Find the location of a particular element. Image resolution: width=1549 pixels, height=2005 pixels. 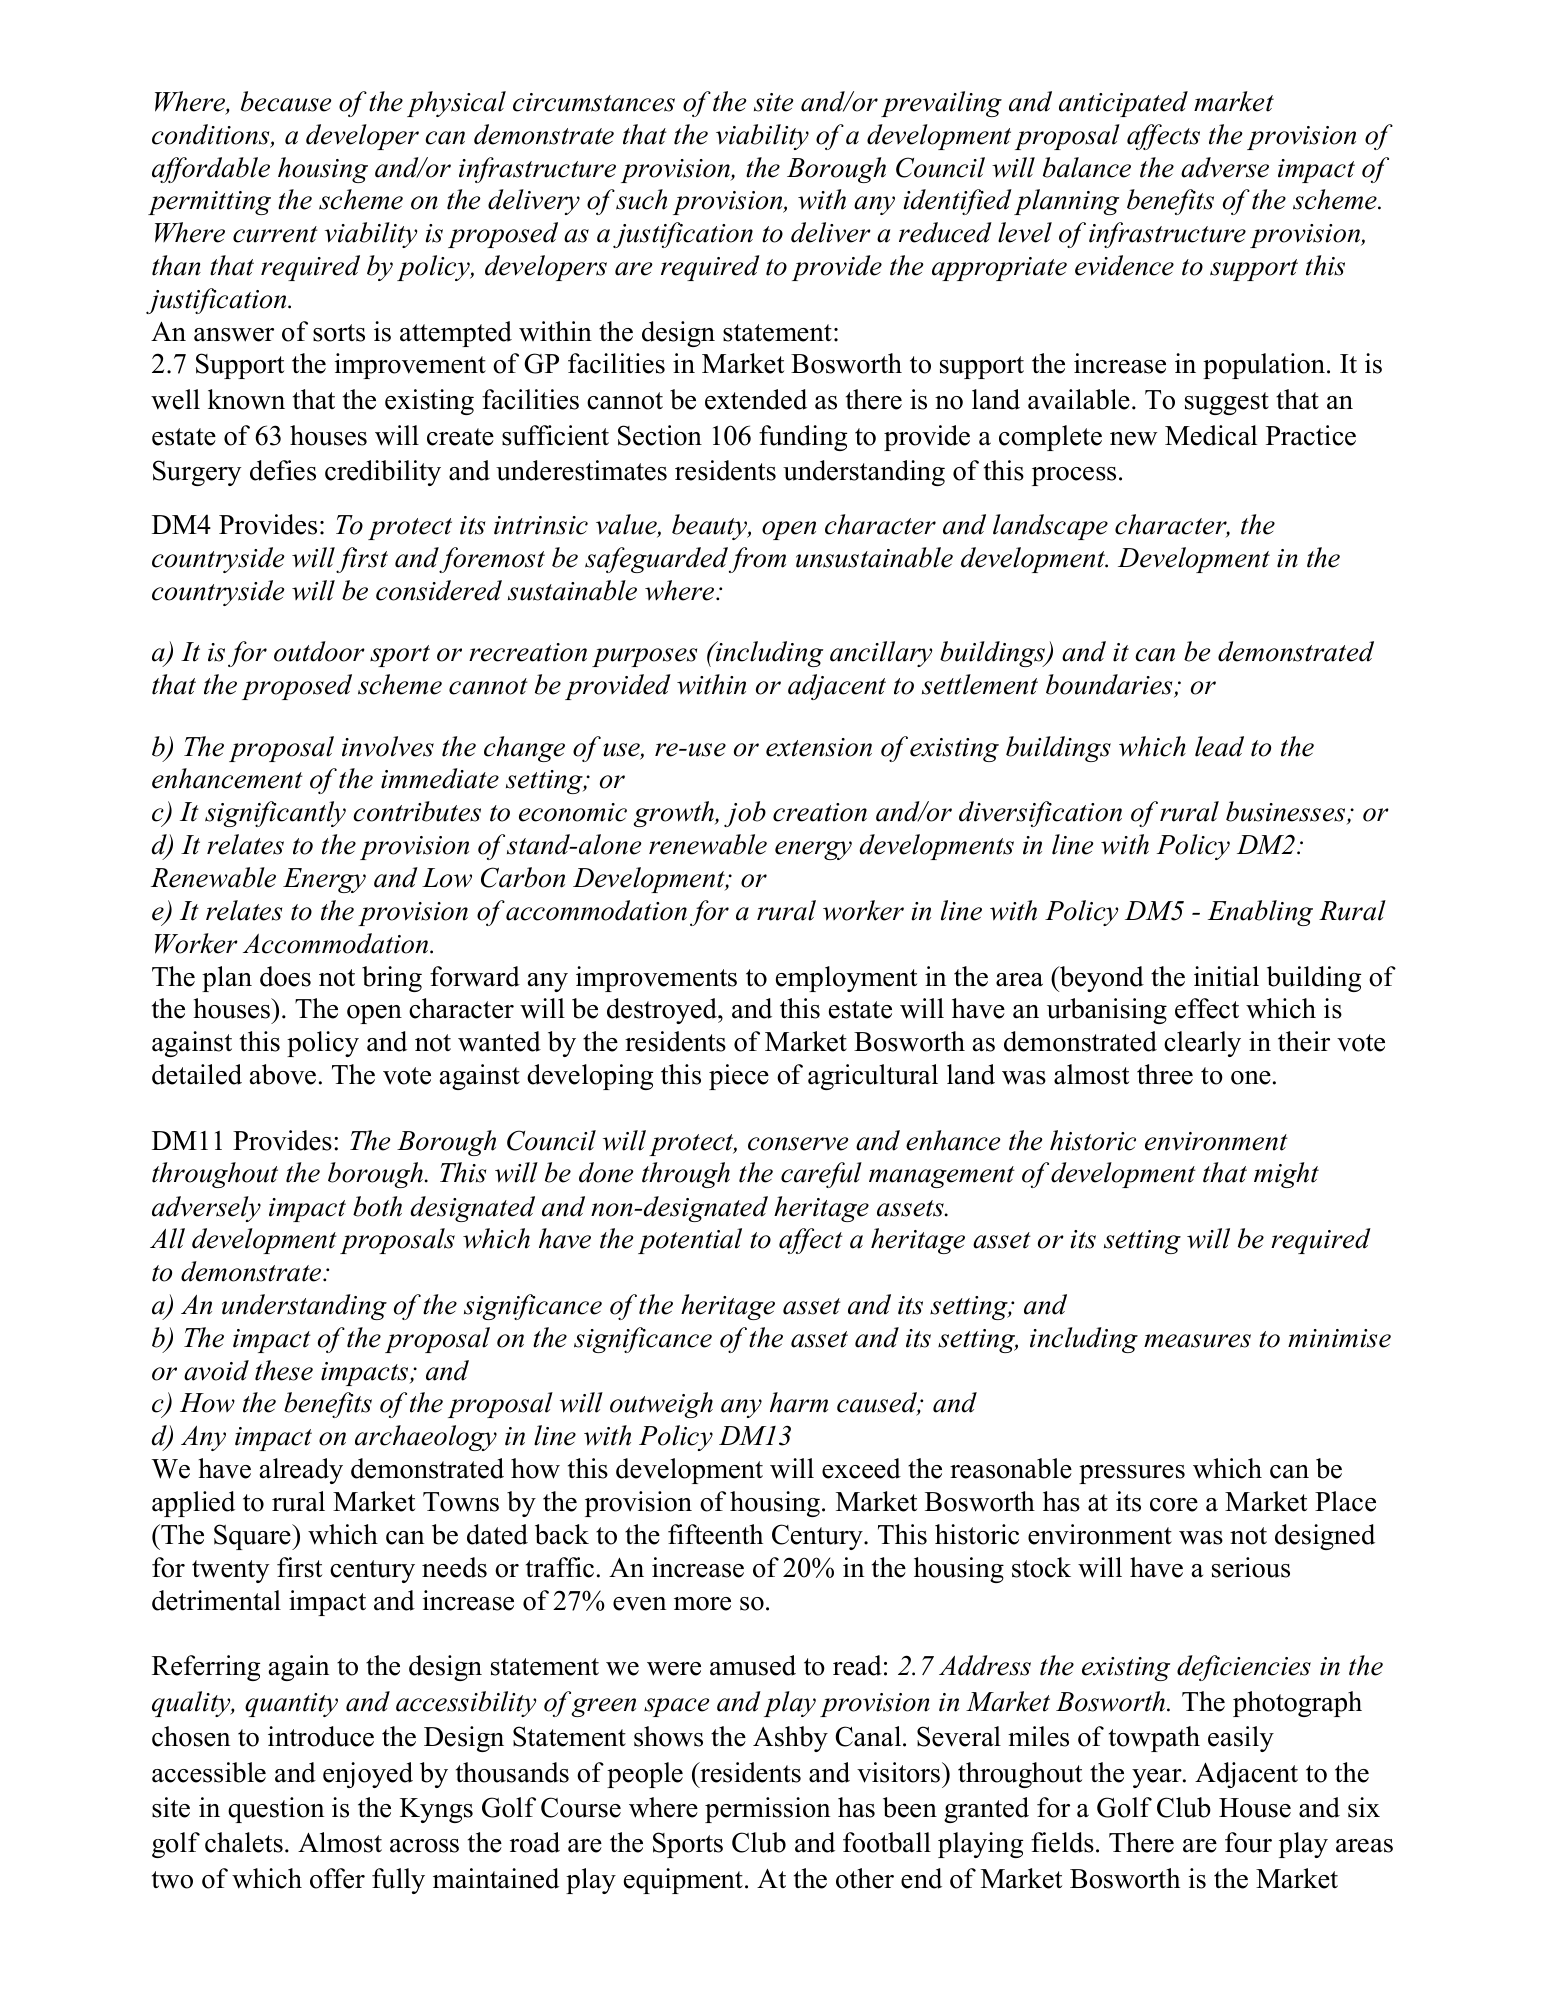

such is located at coordinates (641, 199).
